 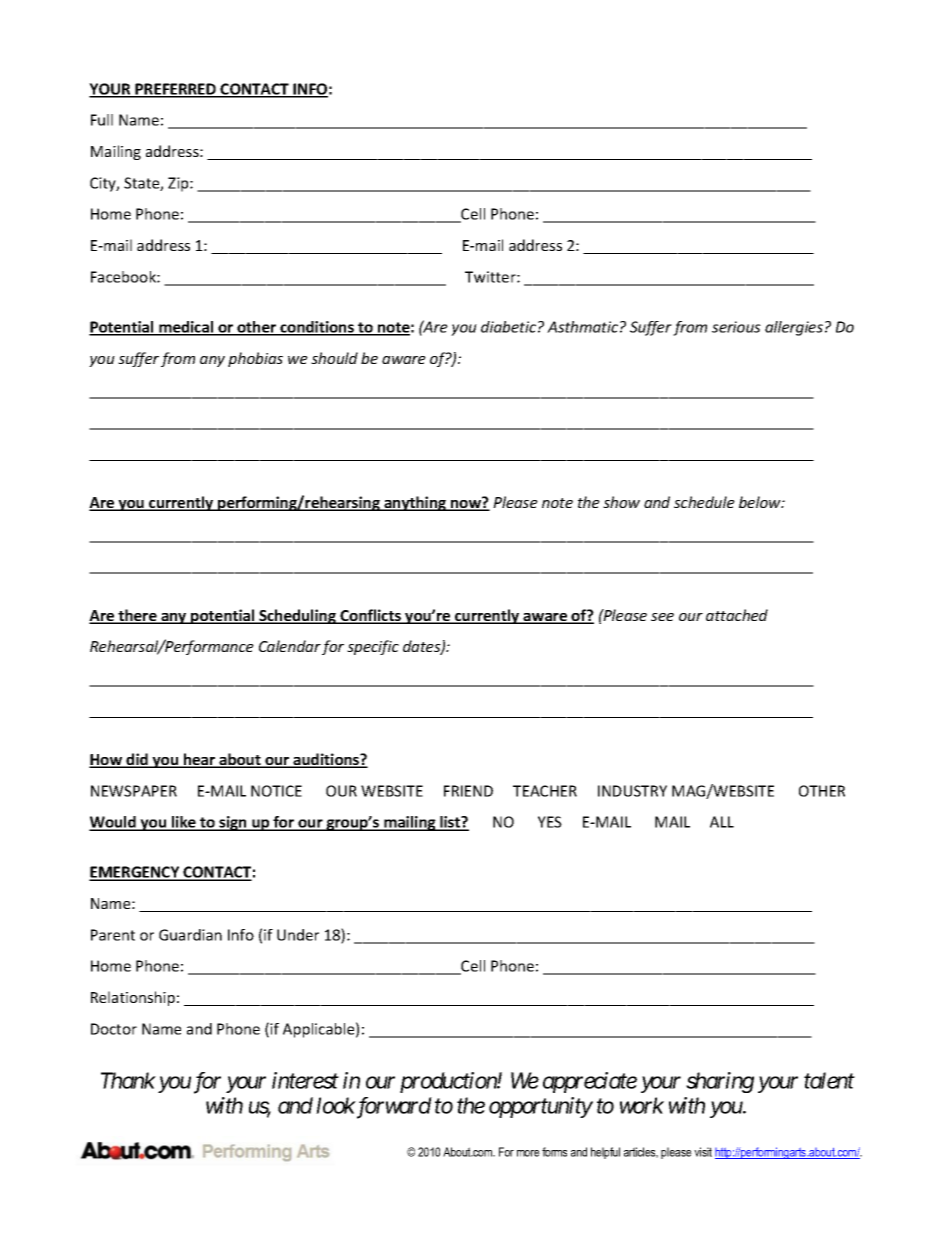 I want to click on serious, so click(x=736, y=327).
